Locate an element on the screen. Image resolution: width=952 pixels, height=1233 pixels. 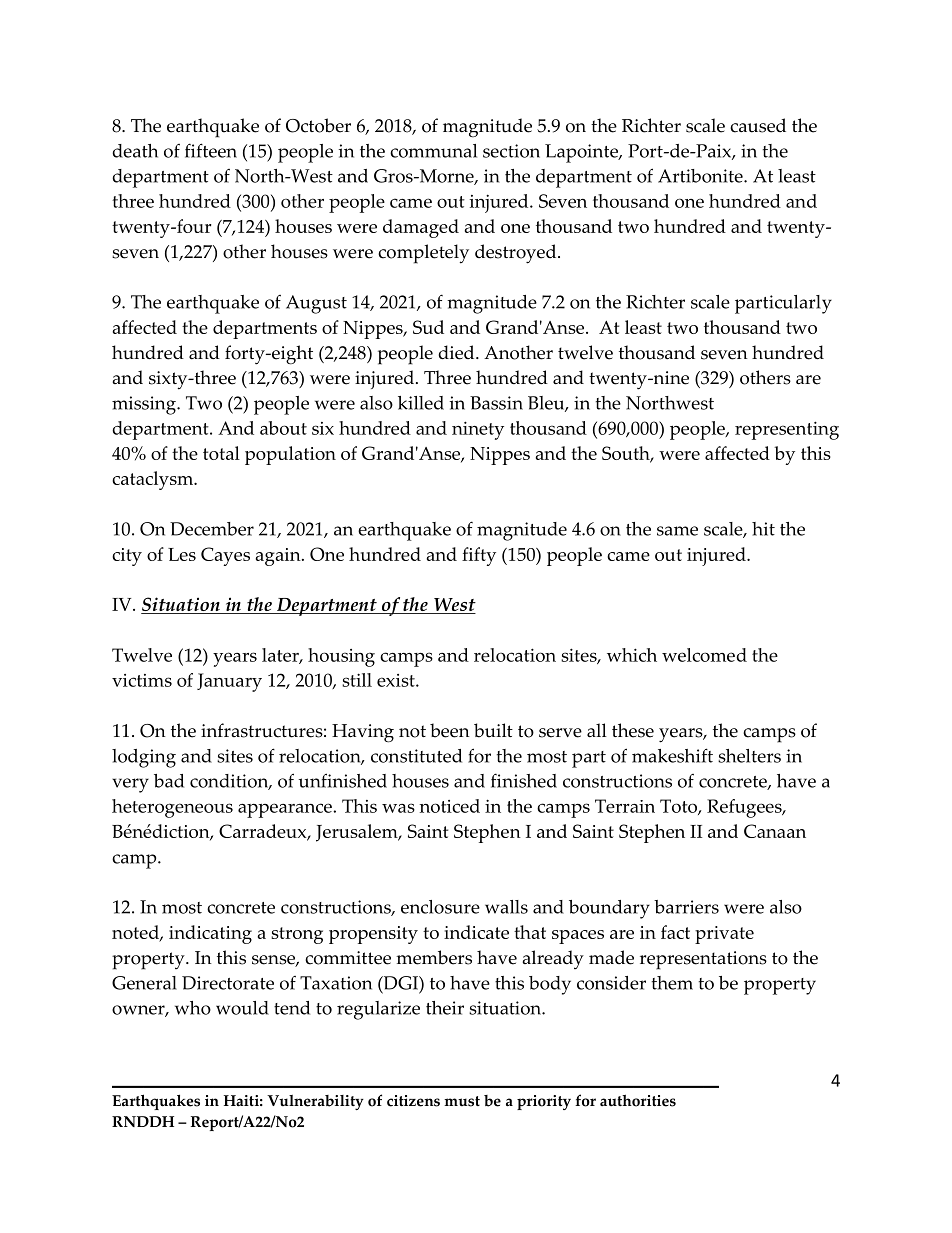
who is located at coordinates (193, 1008).
